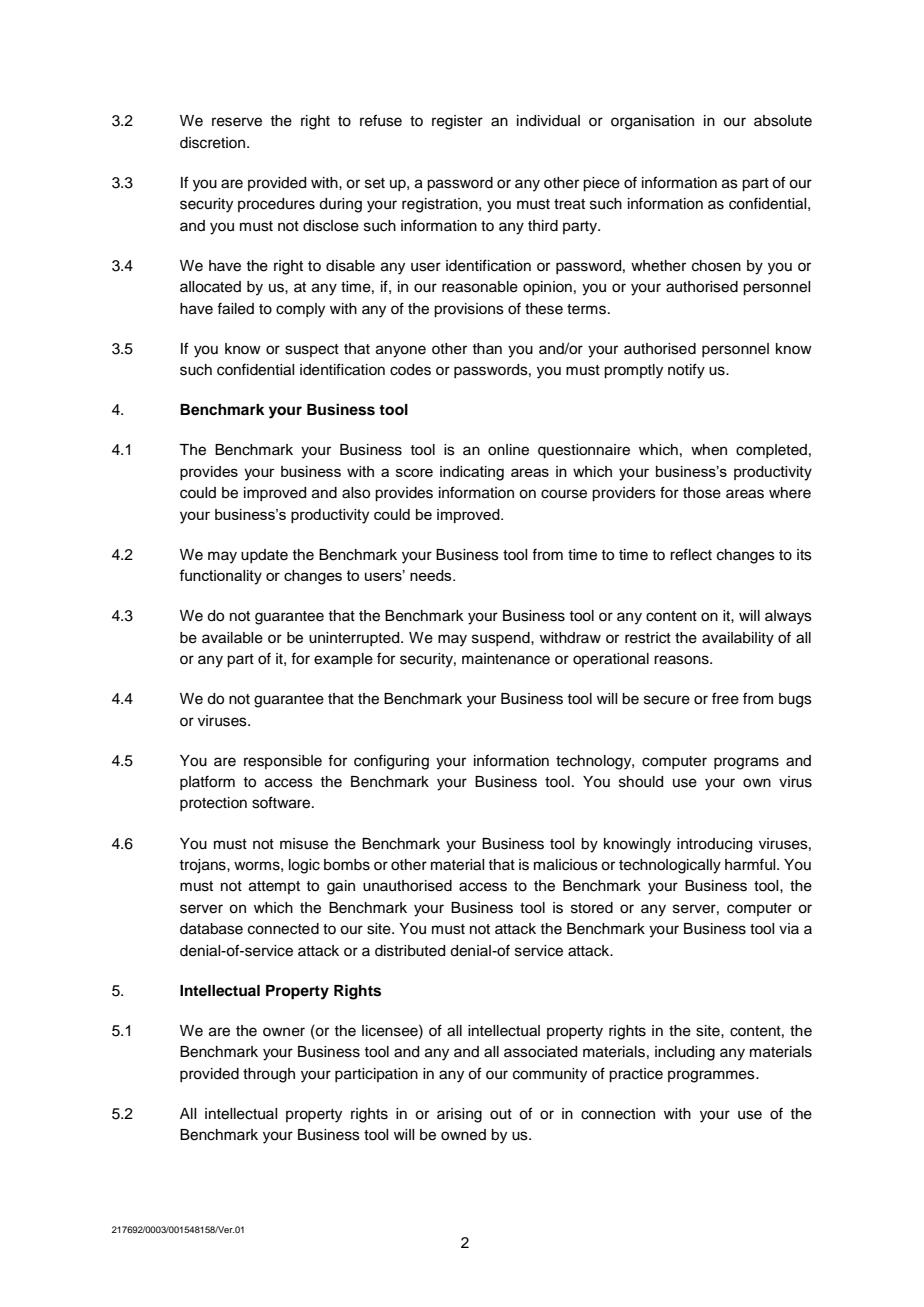  I want to click on software, so click(282, 802).
